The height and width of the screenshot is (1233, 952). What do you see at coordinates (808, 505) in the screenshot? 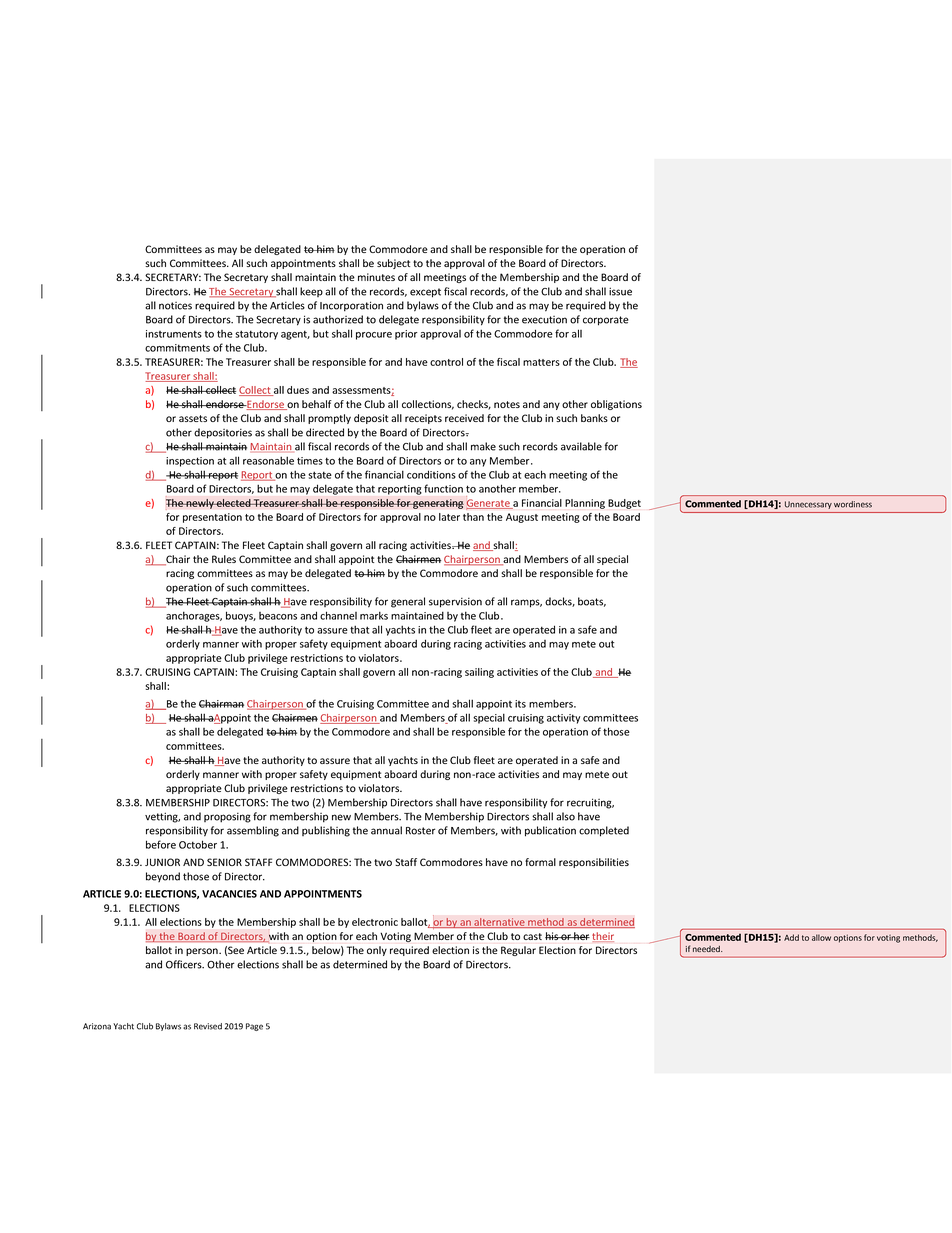
I see `Unnecessary` at bounding box center [808, 505].
